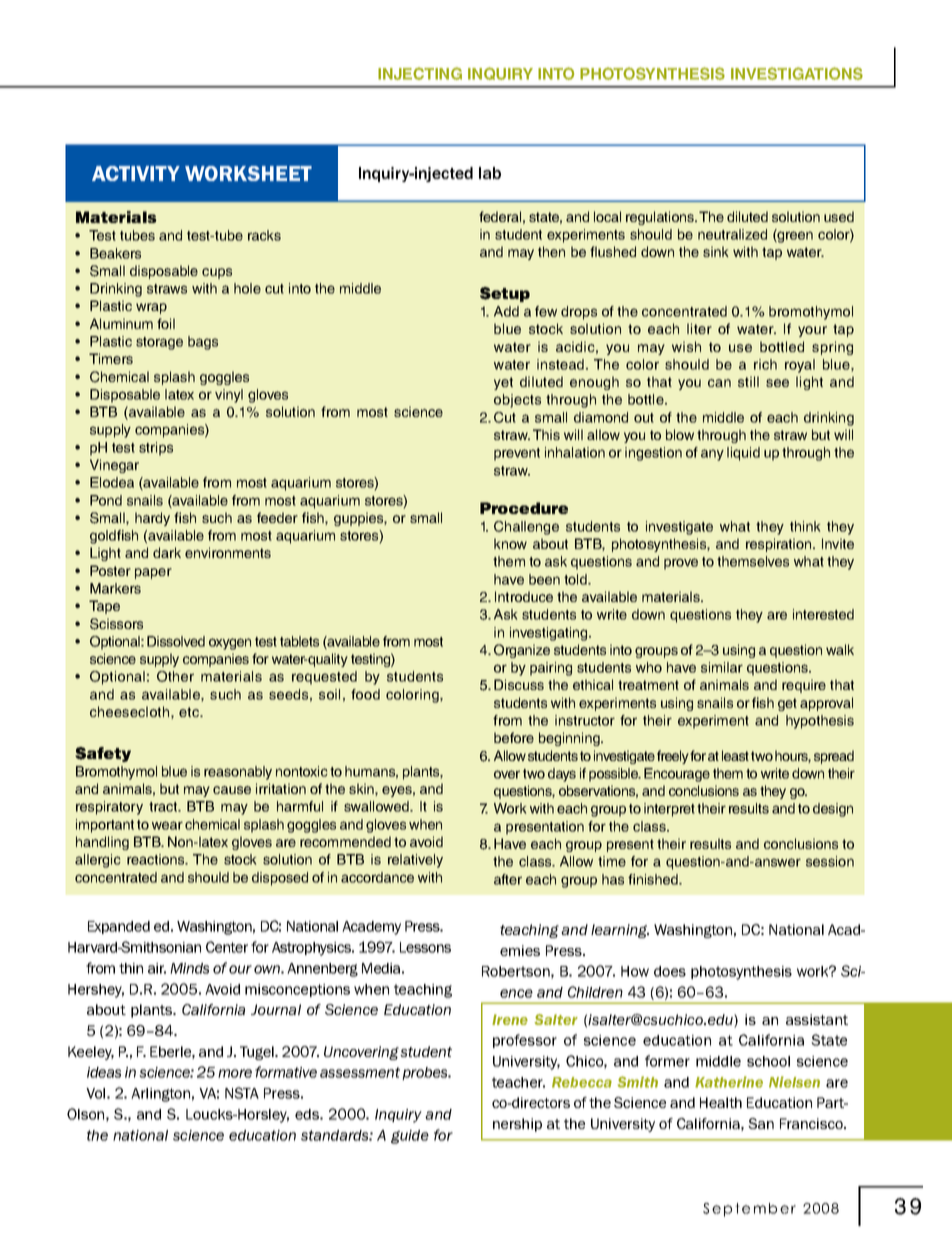 This screenshot has height=1256, width=952. What do you see at coordinates (410, 1137) in the screenshot?
I see `guide` at bounding box center [410, 1137].
